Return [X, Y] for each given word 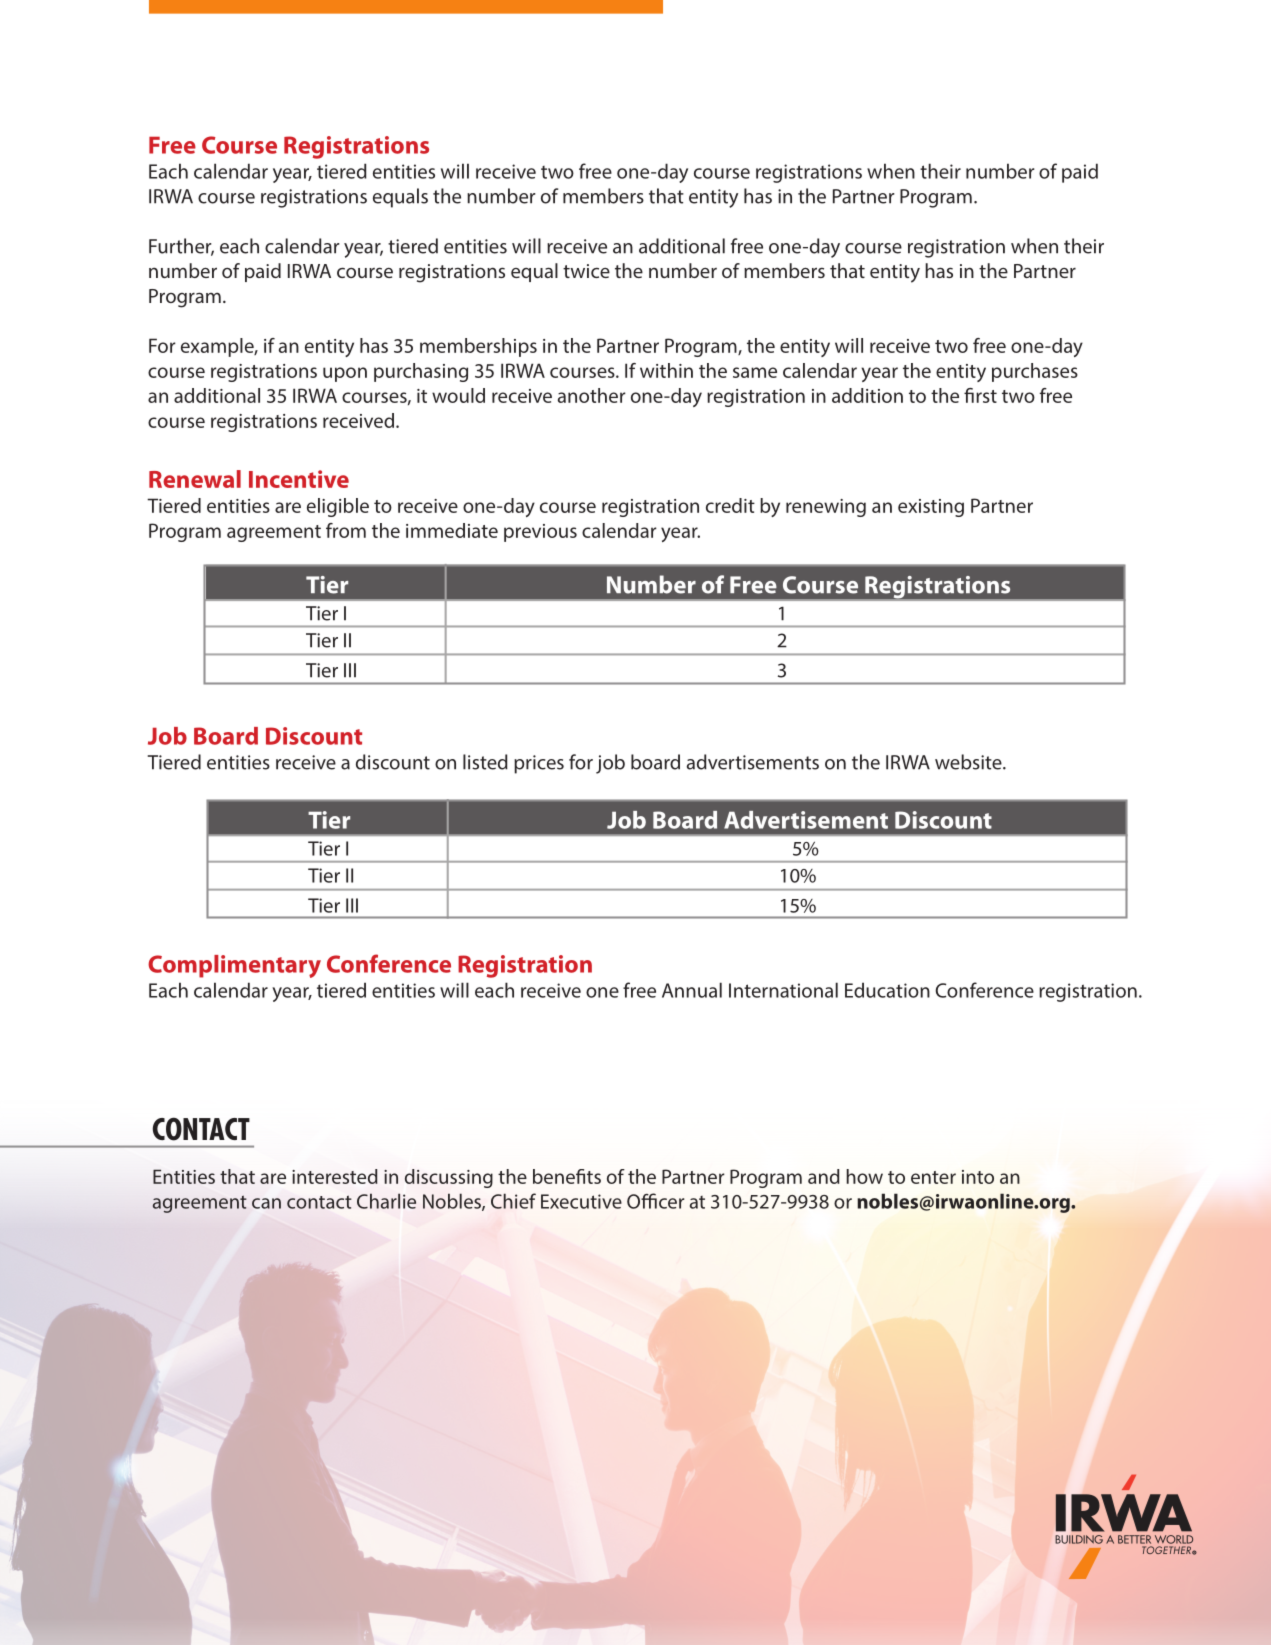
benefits [567, 1176]
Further [181, 247]
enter [933, 1177]
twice [586, 271]
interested [335, 1176]
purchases [1035, 372]
